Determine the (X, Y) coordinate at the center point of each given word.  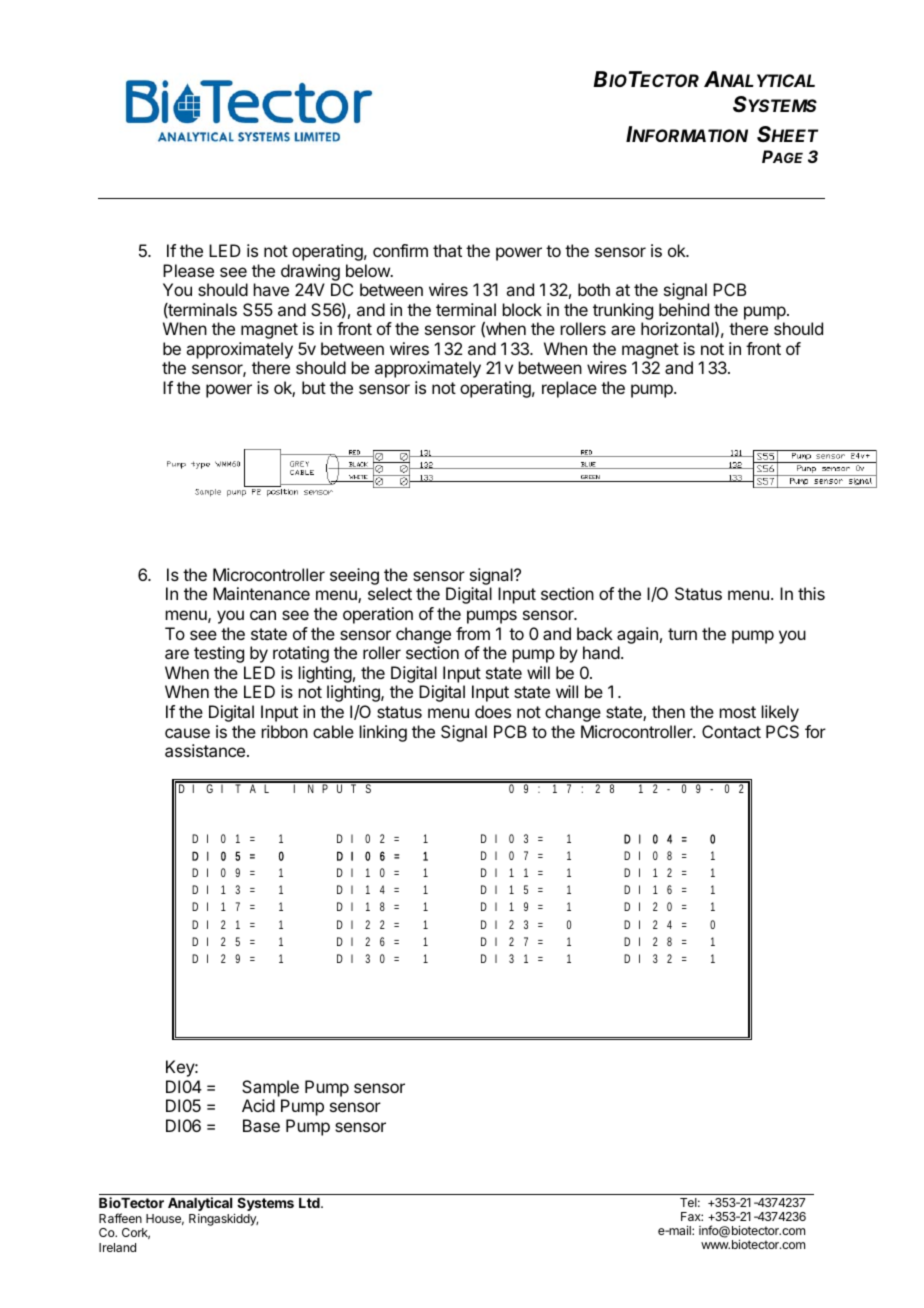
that (447, 250)
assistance (205, 750)
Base (261, 1125)
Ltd (310, 1203)
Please (188, 270)
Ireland (117, 1247)
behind (684, 309)
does (493, 711)
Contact (731, 731)
